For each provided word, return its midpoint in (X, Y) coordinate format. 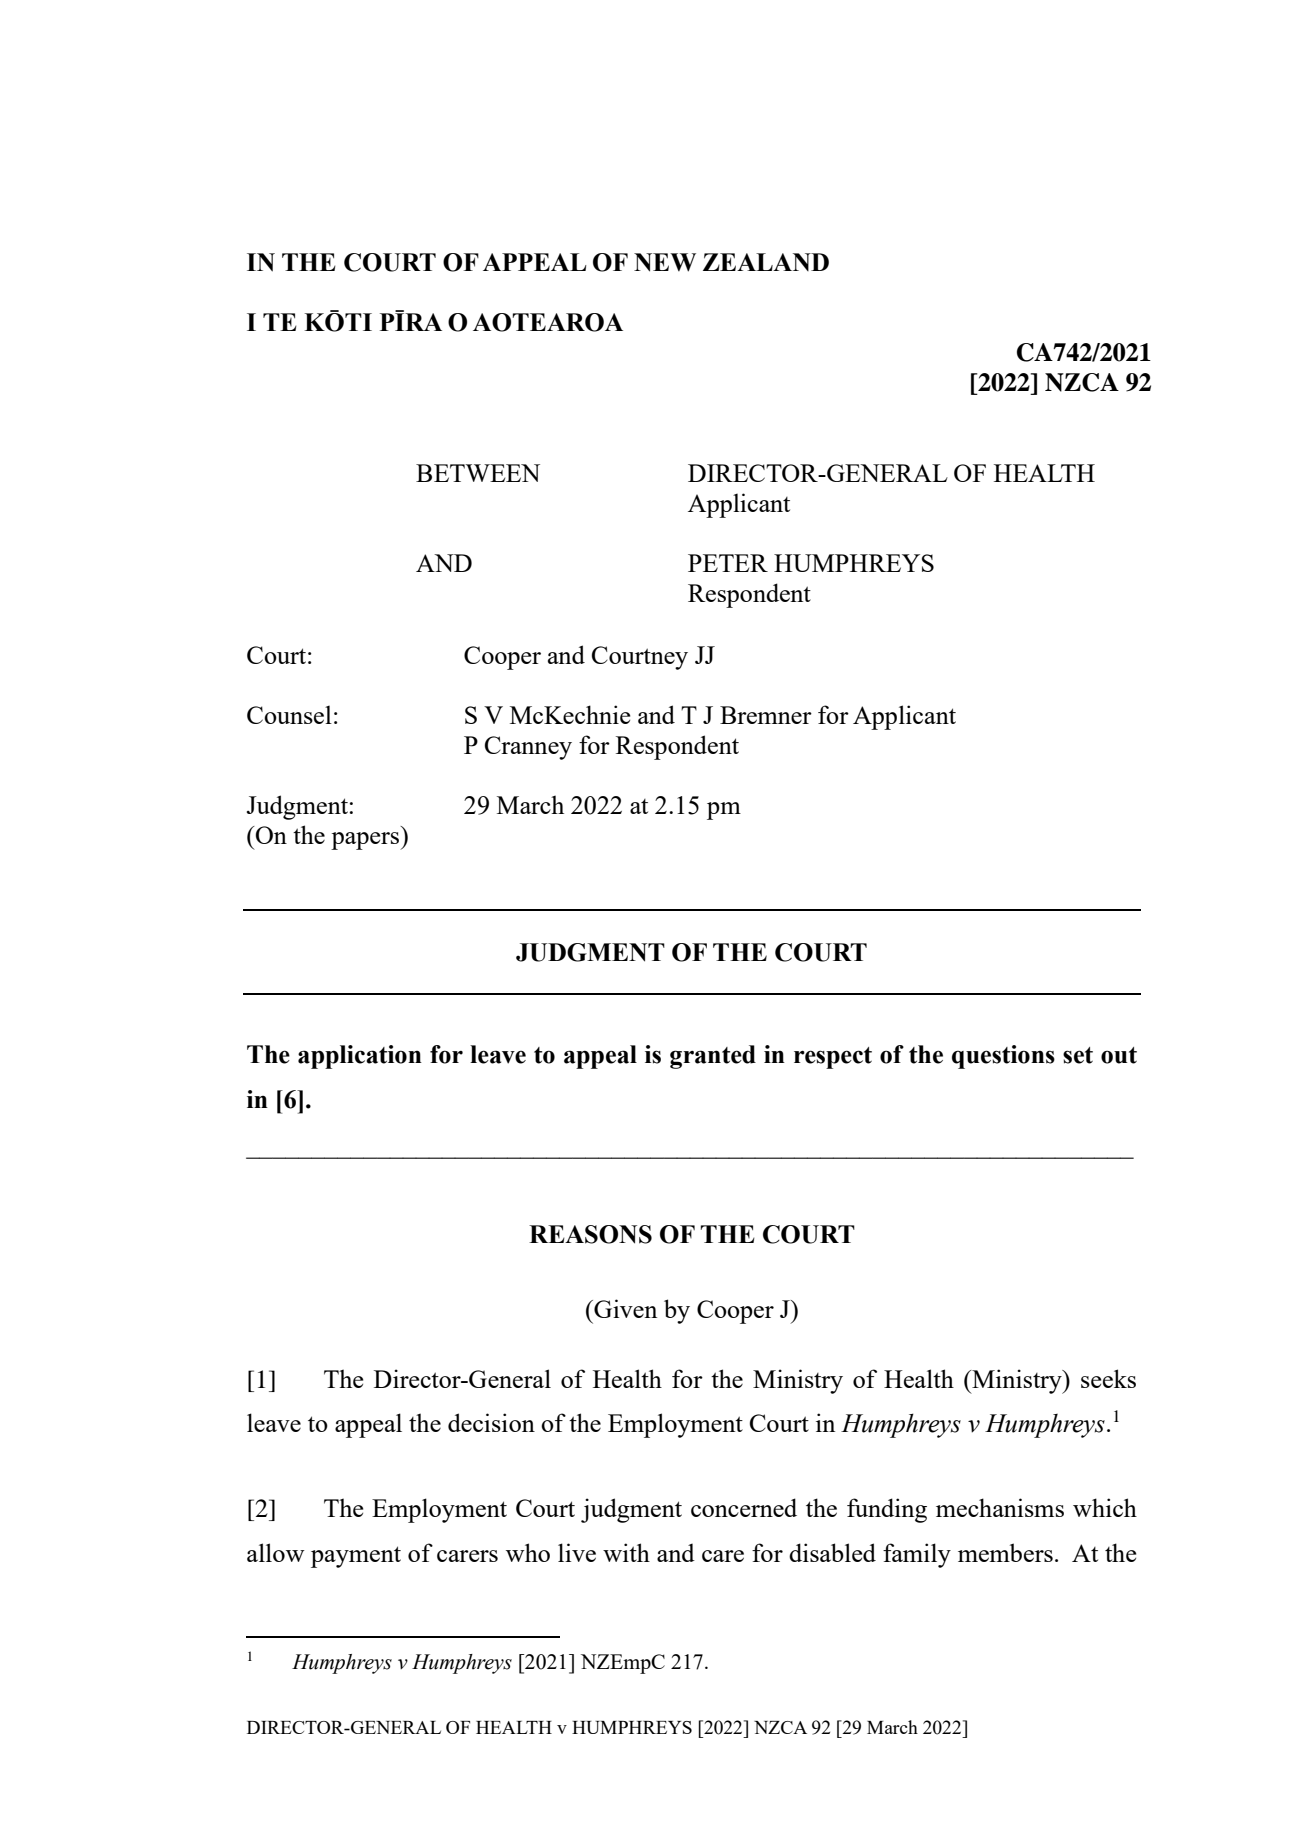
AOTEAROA (548, 322)
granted (713, 1057)
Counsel (289, 714)
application (360, 1057)
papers (366, 841)
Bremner (766, 715)
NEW (665, 262)
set (1078, 1055)
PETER (728, 563)
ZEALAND (766, 262)
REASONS (590, 1234)
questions (1003, 1057)
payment (356, 1557)
